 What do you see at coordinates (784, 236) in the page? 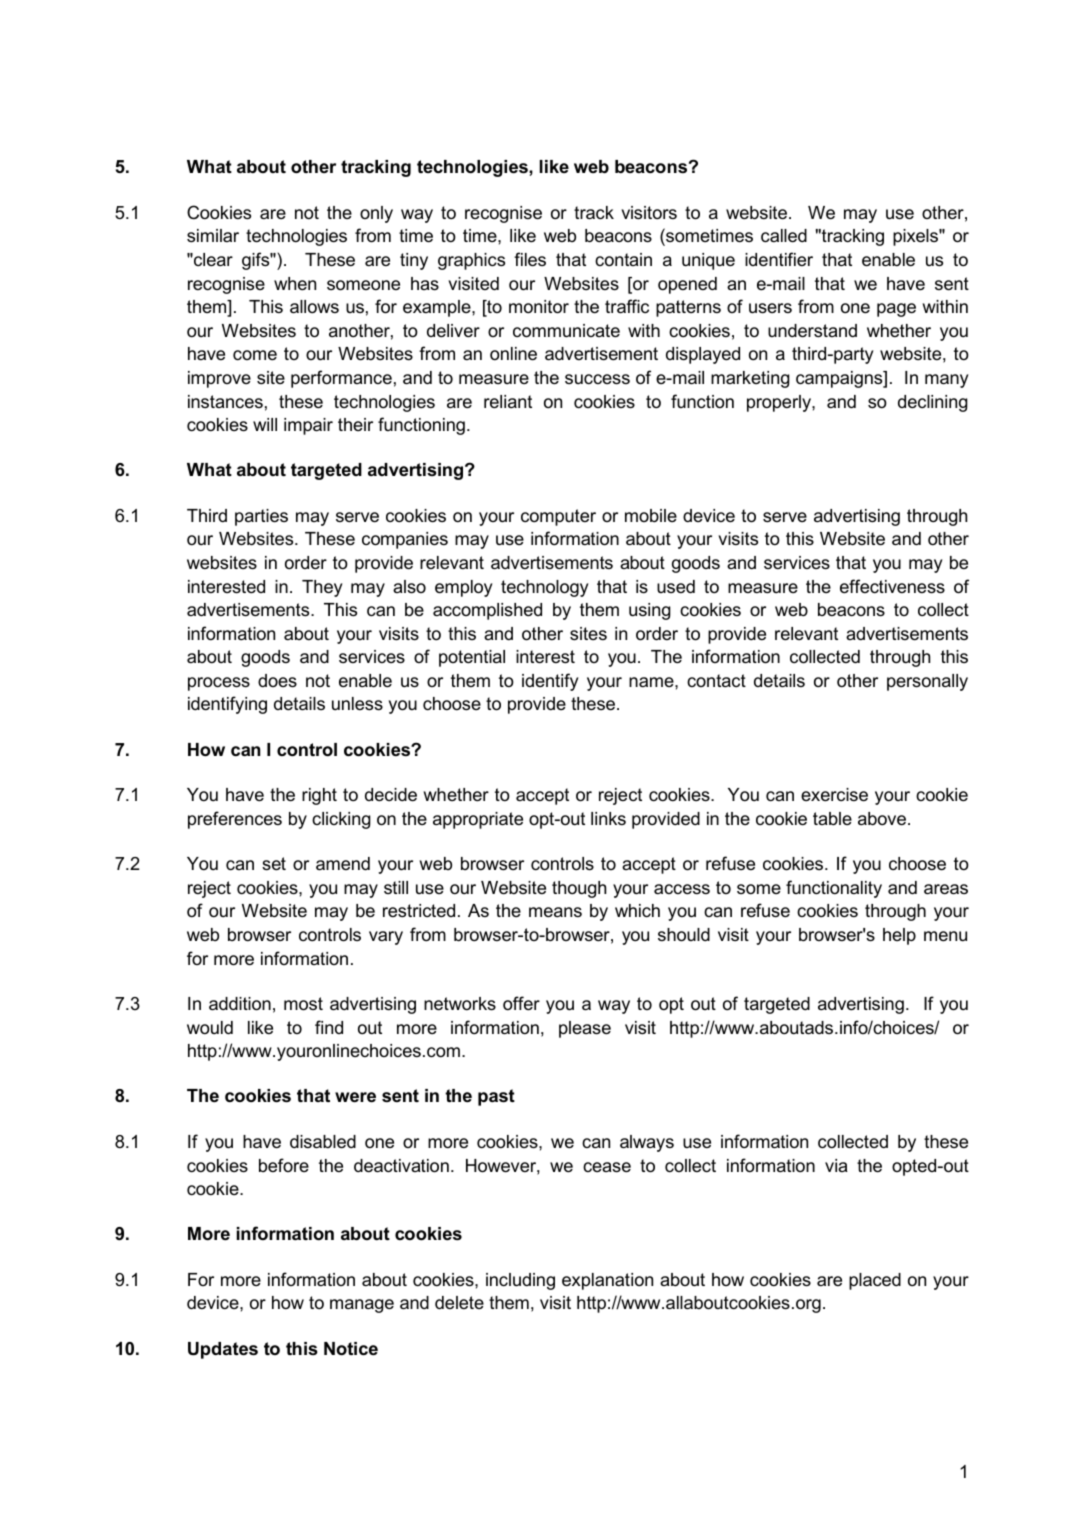
I see `called` at bounding box center [784, 236].
